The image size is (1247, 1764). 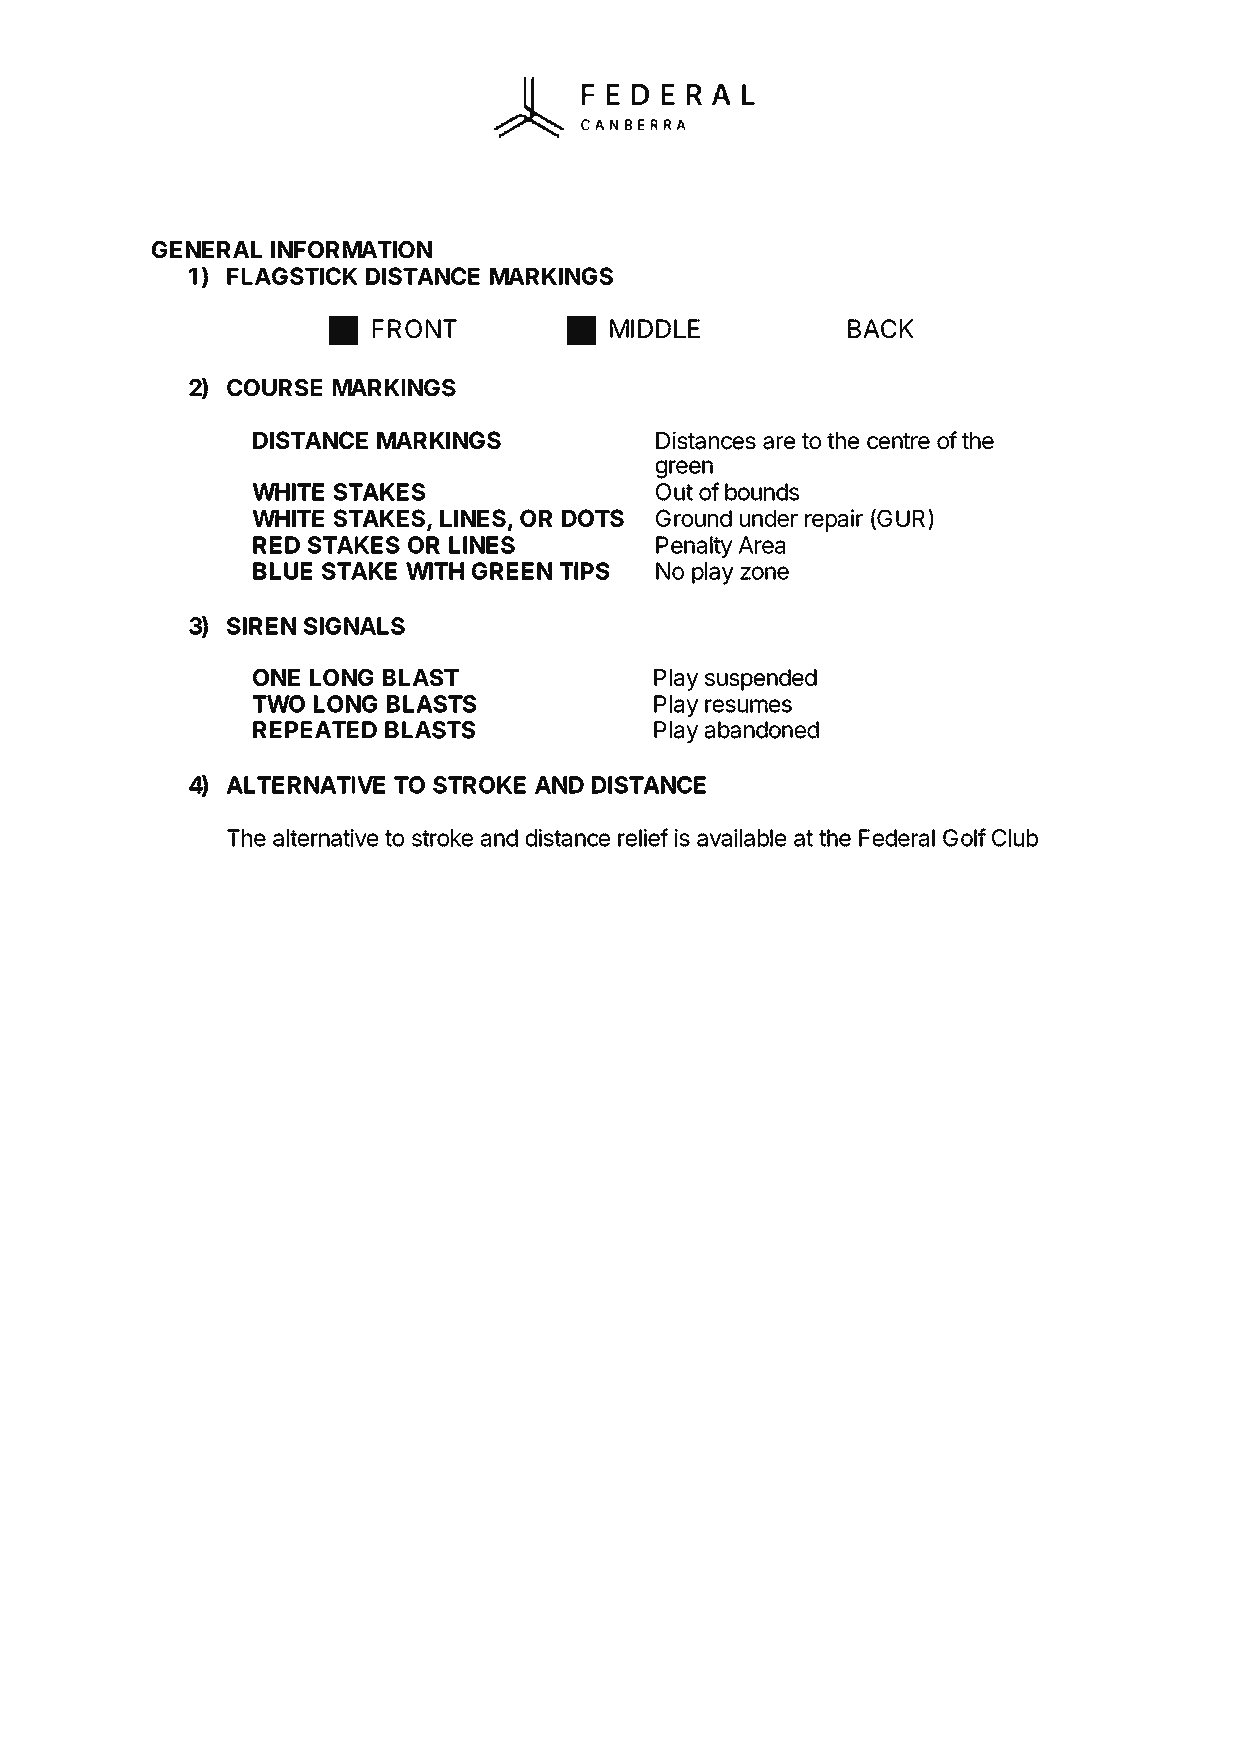 What do you see at coordinates (351, 249) in the screenshot?
I see `INFORMATION` at bounding box center [351, 249].
